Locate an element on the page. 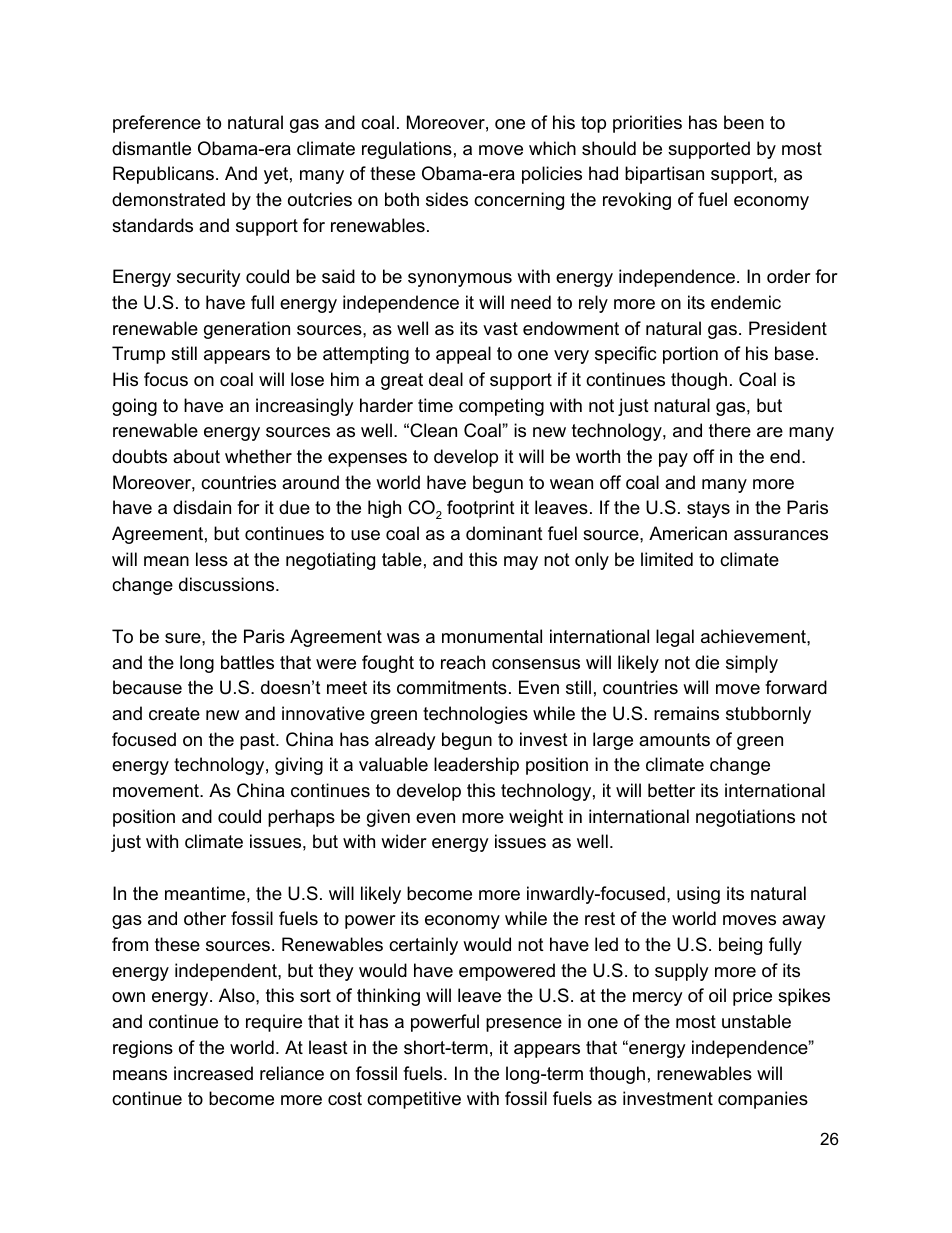 This image has height=1233, width=952. generation is located at coordinates (247, 330).
